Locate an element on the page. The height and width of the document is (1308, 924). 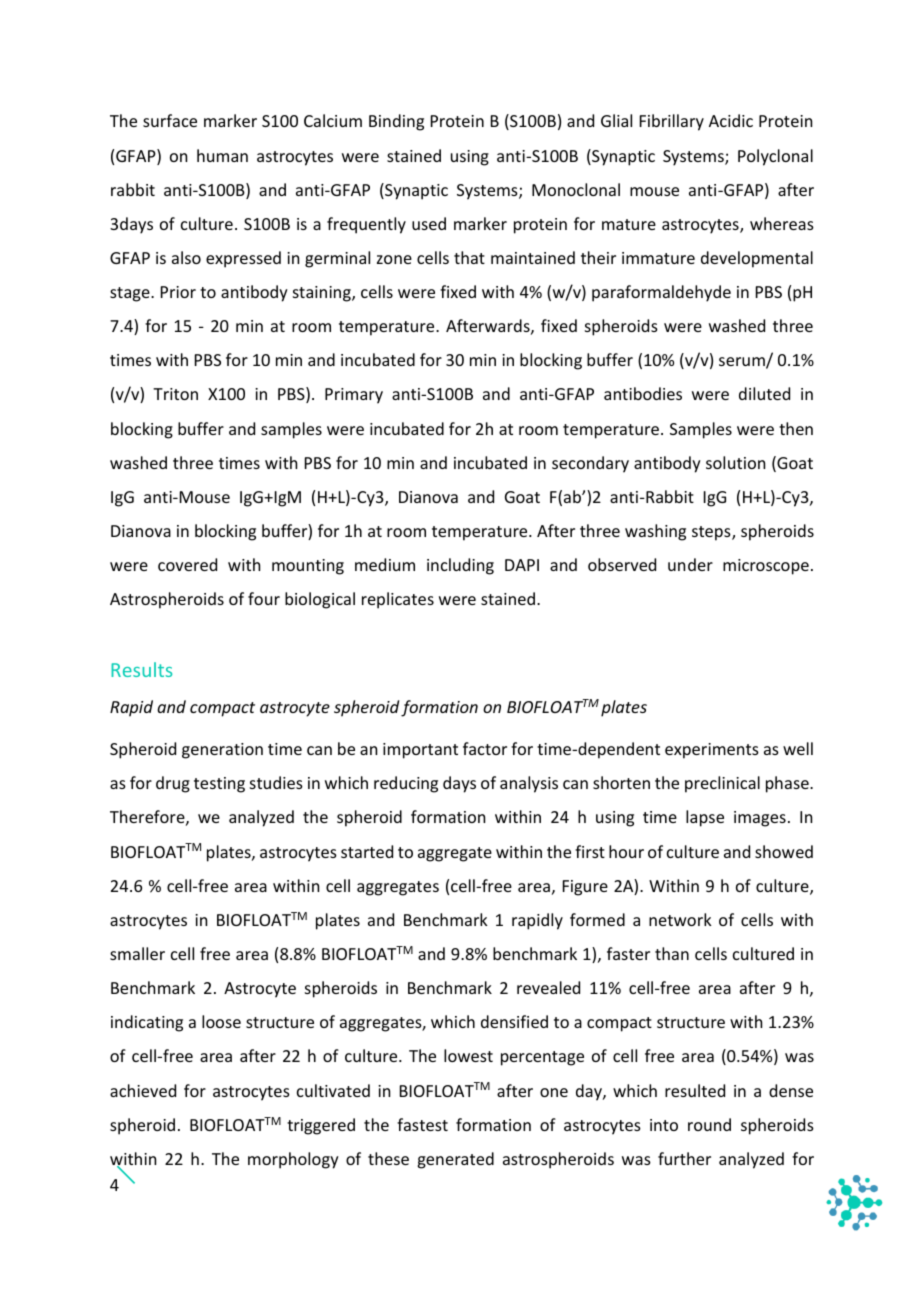
Binding is located at coordinates (396, 122).
